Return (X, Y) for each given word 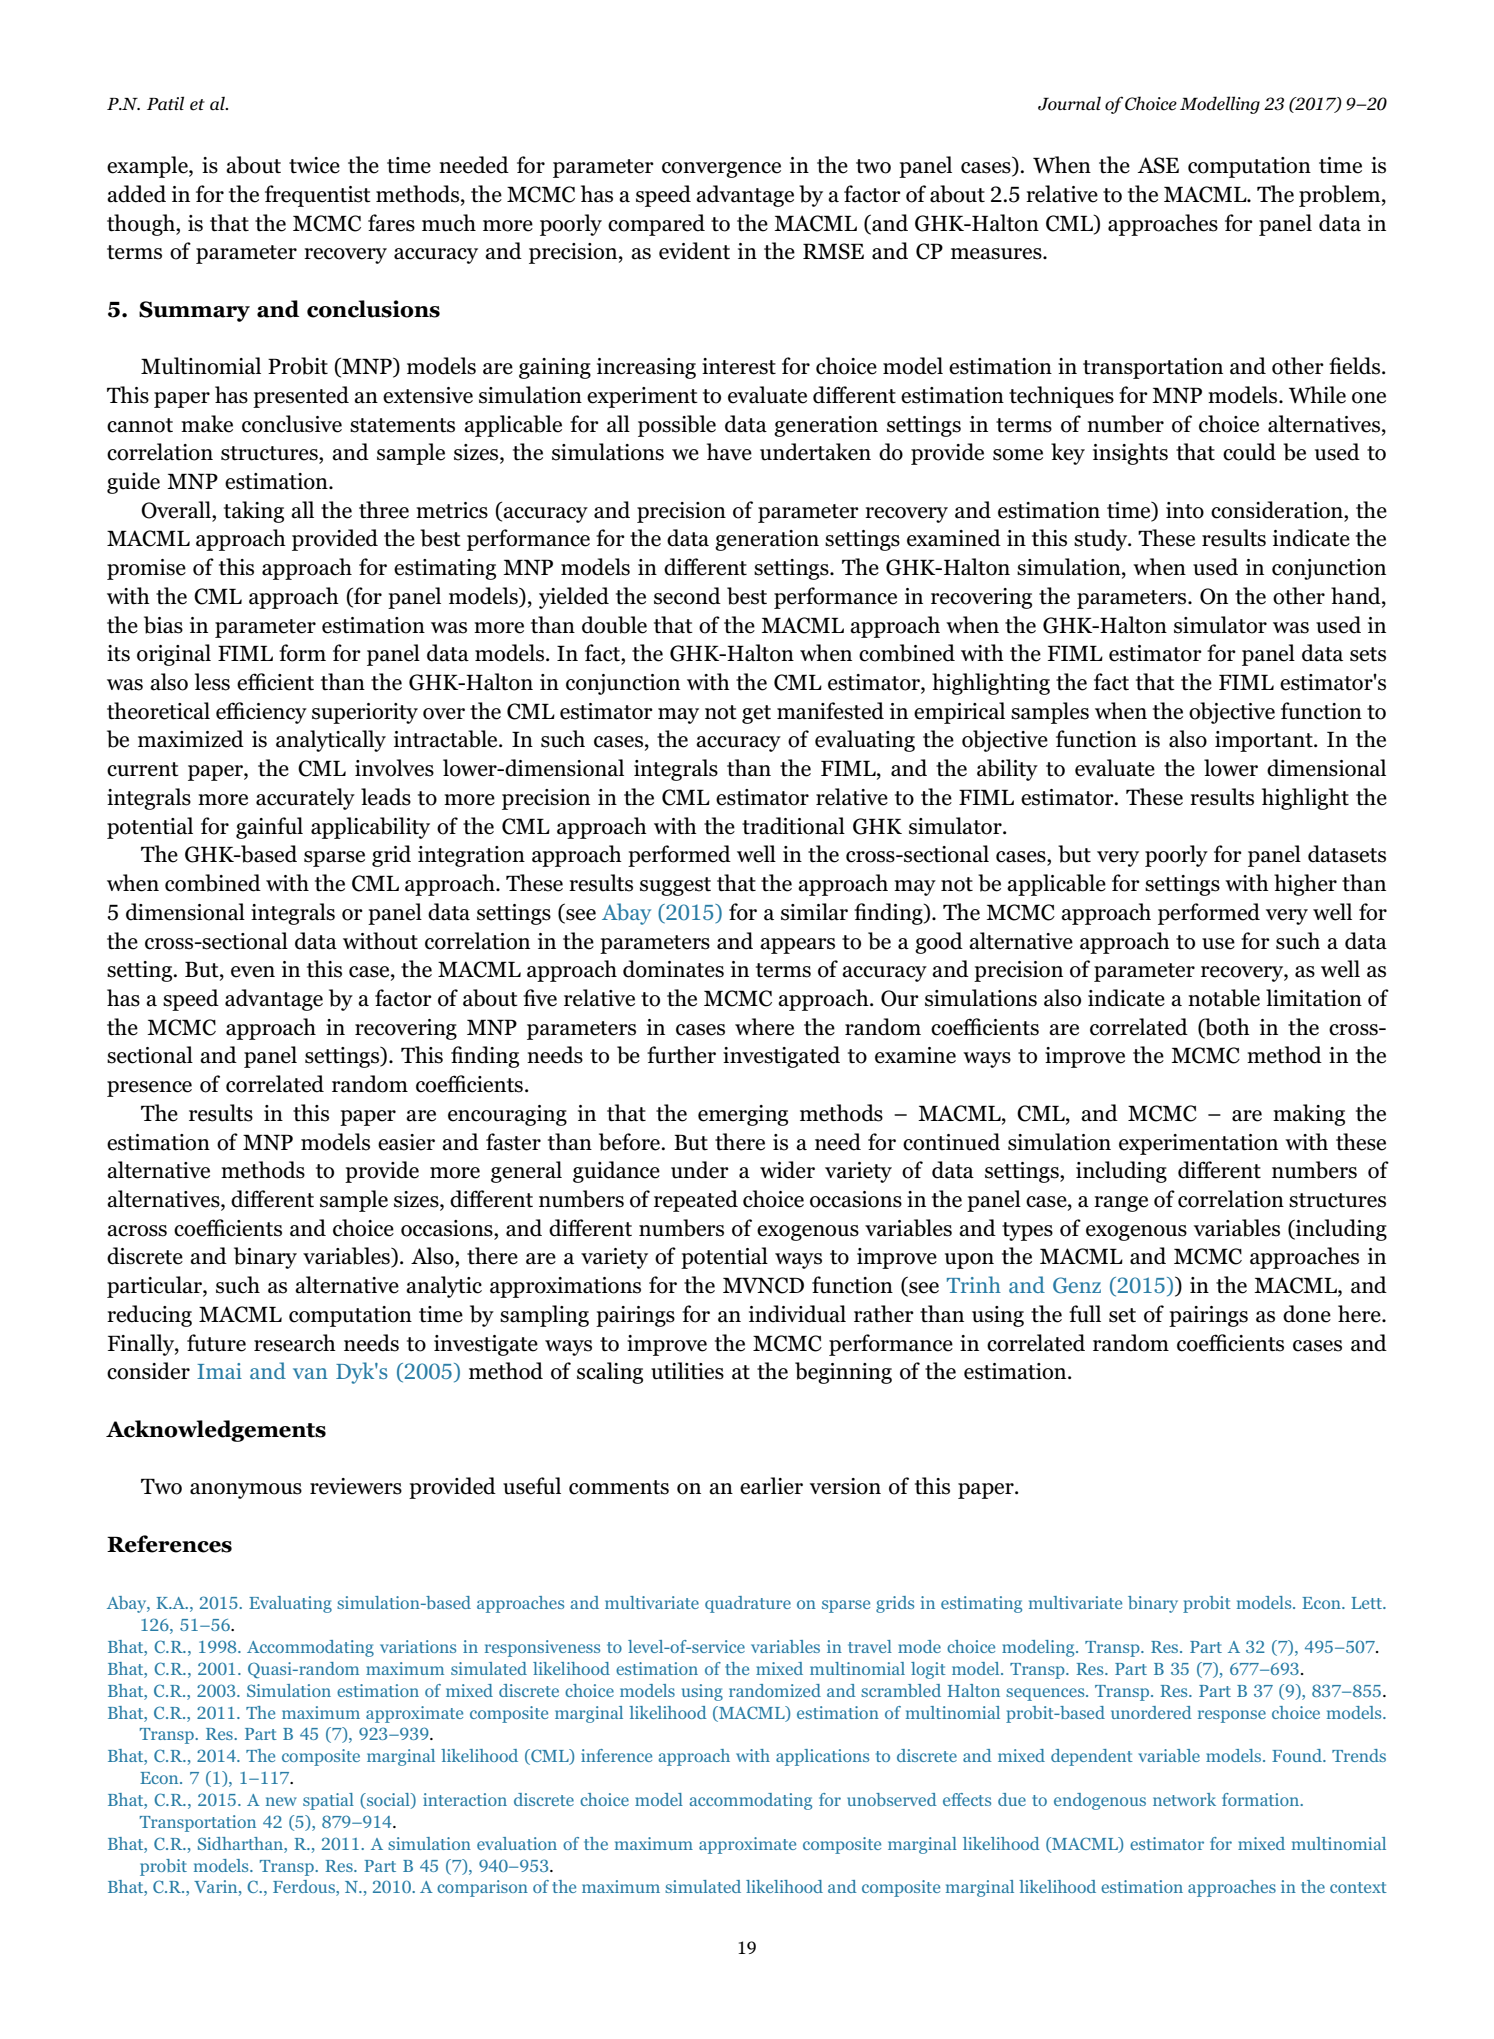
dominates (673, 969)
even (253, 972)
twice (314, 165)
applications (822, 1757)
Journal (1069, 103)
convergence (721, 170)
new (281, 1801)
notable (1224, 998)
